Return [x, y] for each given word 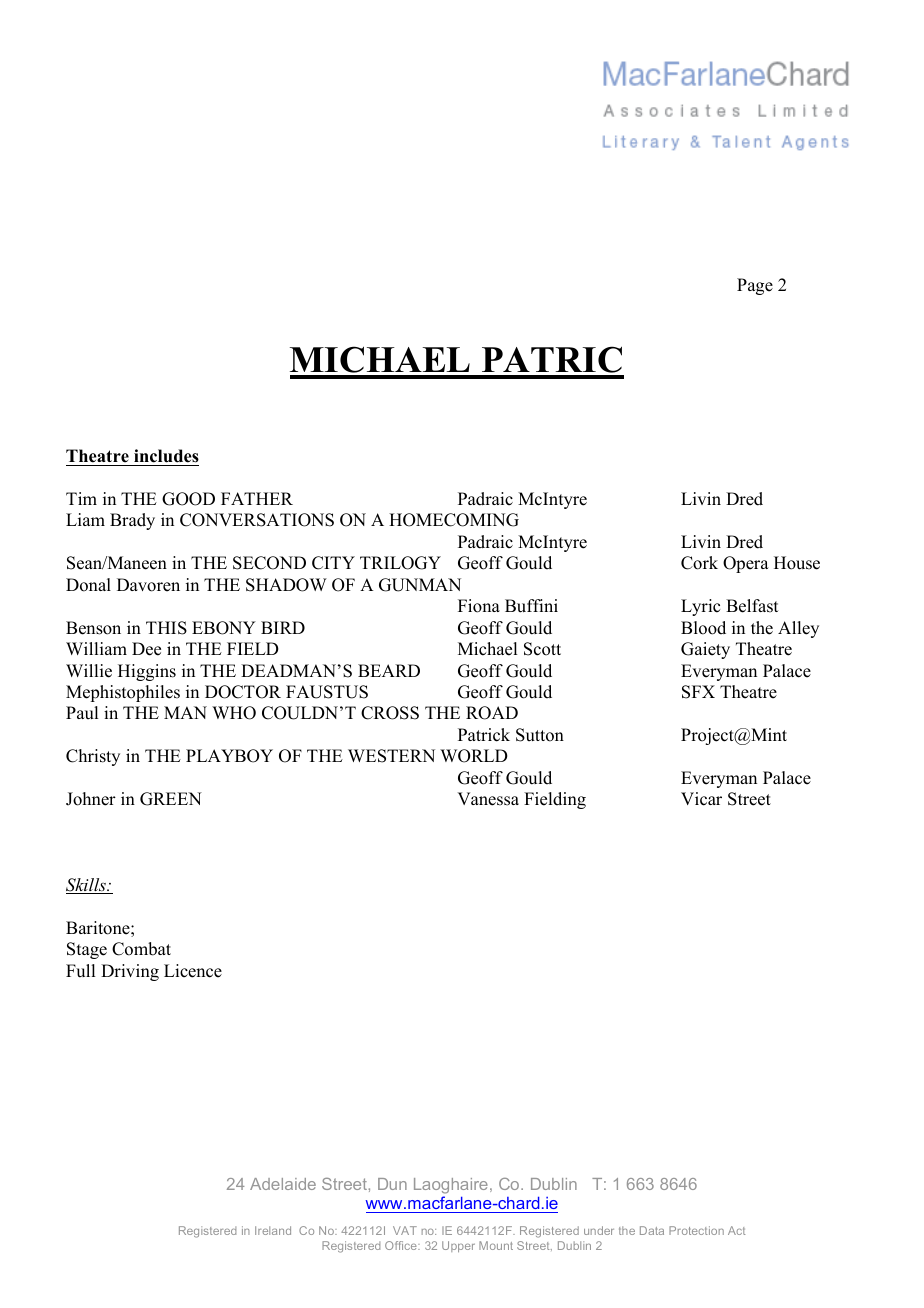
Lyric [700, 607]
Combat [141, 949]
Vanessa [488, 799]
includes [166, 456]
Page [755, 286]
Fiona [479, 606]
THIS [166, 628]
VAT [405, 1230]
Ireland [273, 1230]
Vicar [701, 799]
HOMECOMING [454, 520]
